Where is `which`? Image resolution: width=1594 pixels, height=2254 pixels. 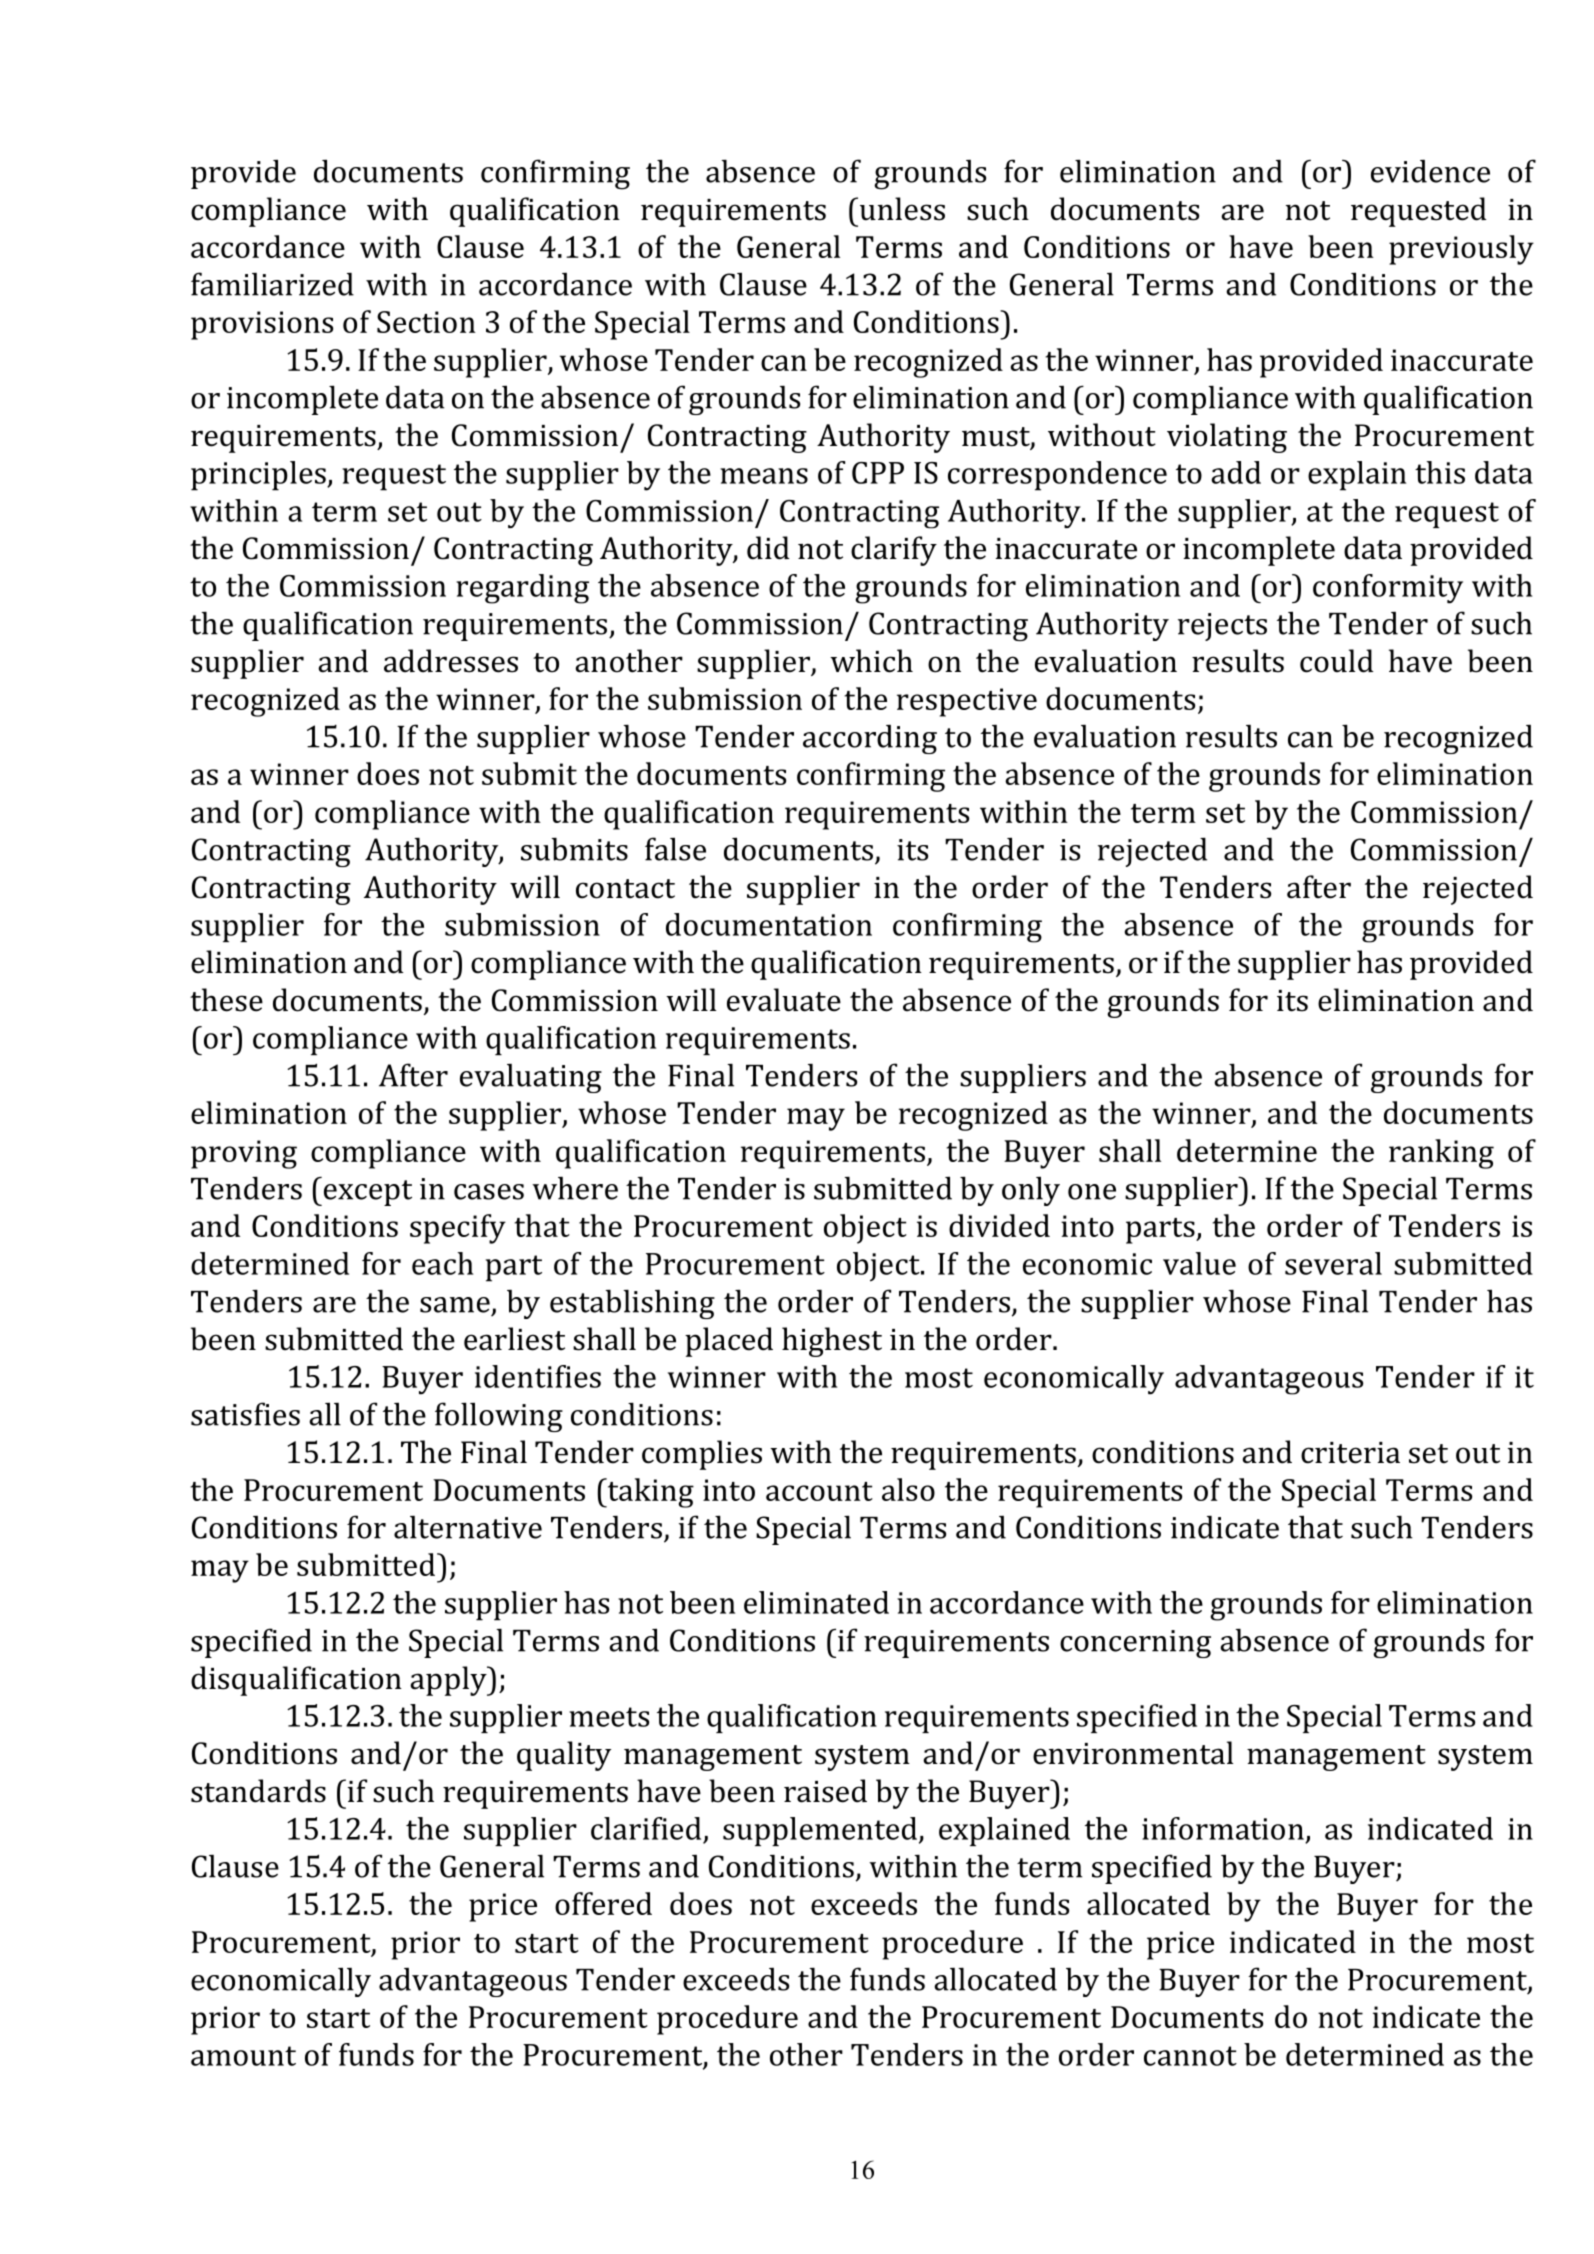 which is located at coordinates (871, 661).
